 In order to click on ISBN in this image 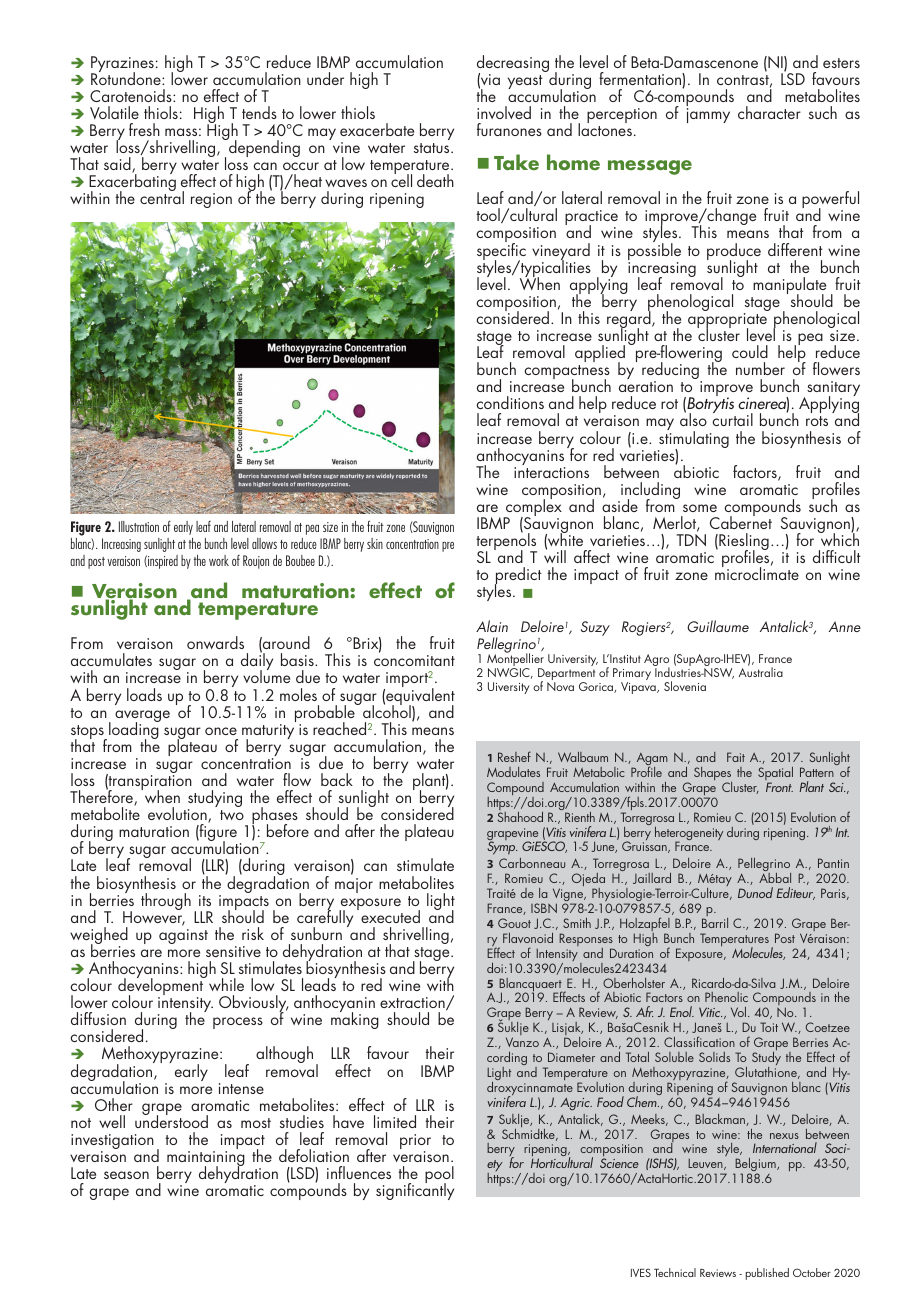, I will do `click(544, 908)`.
